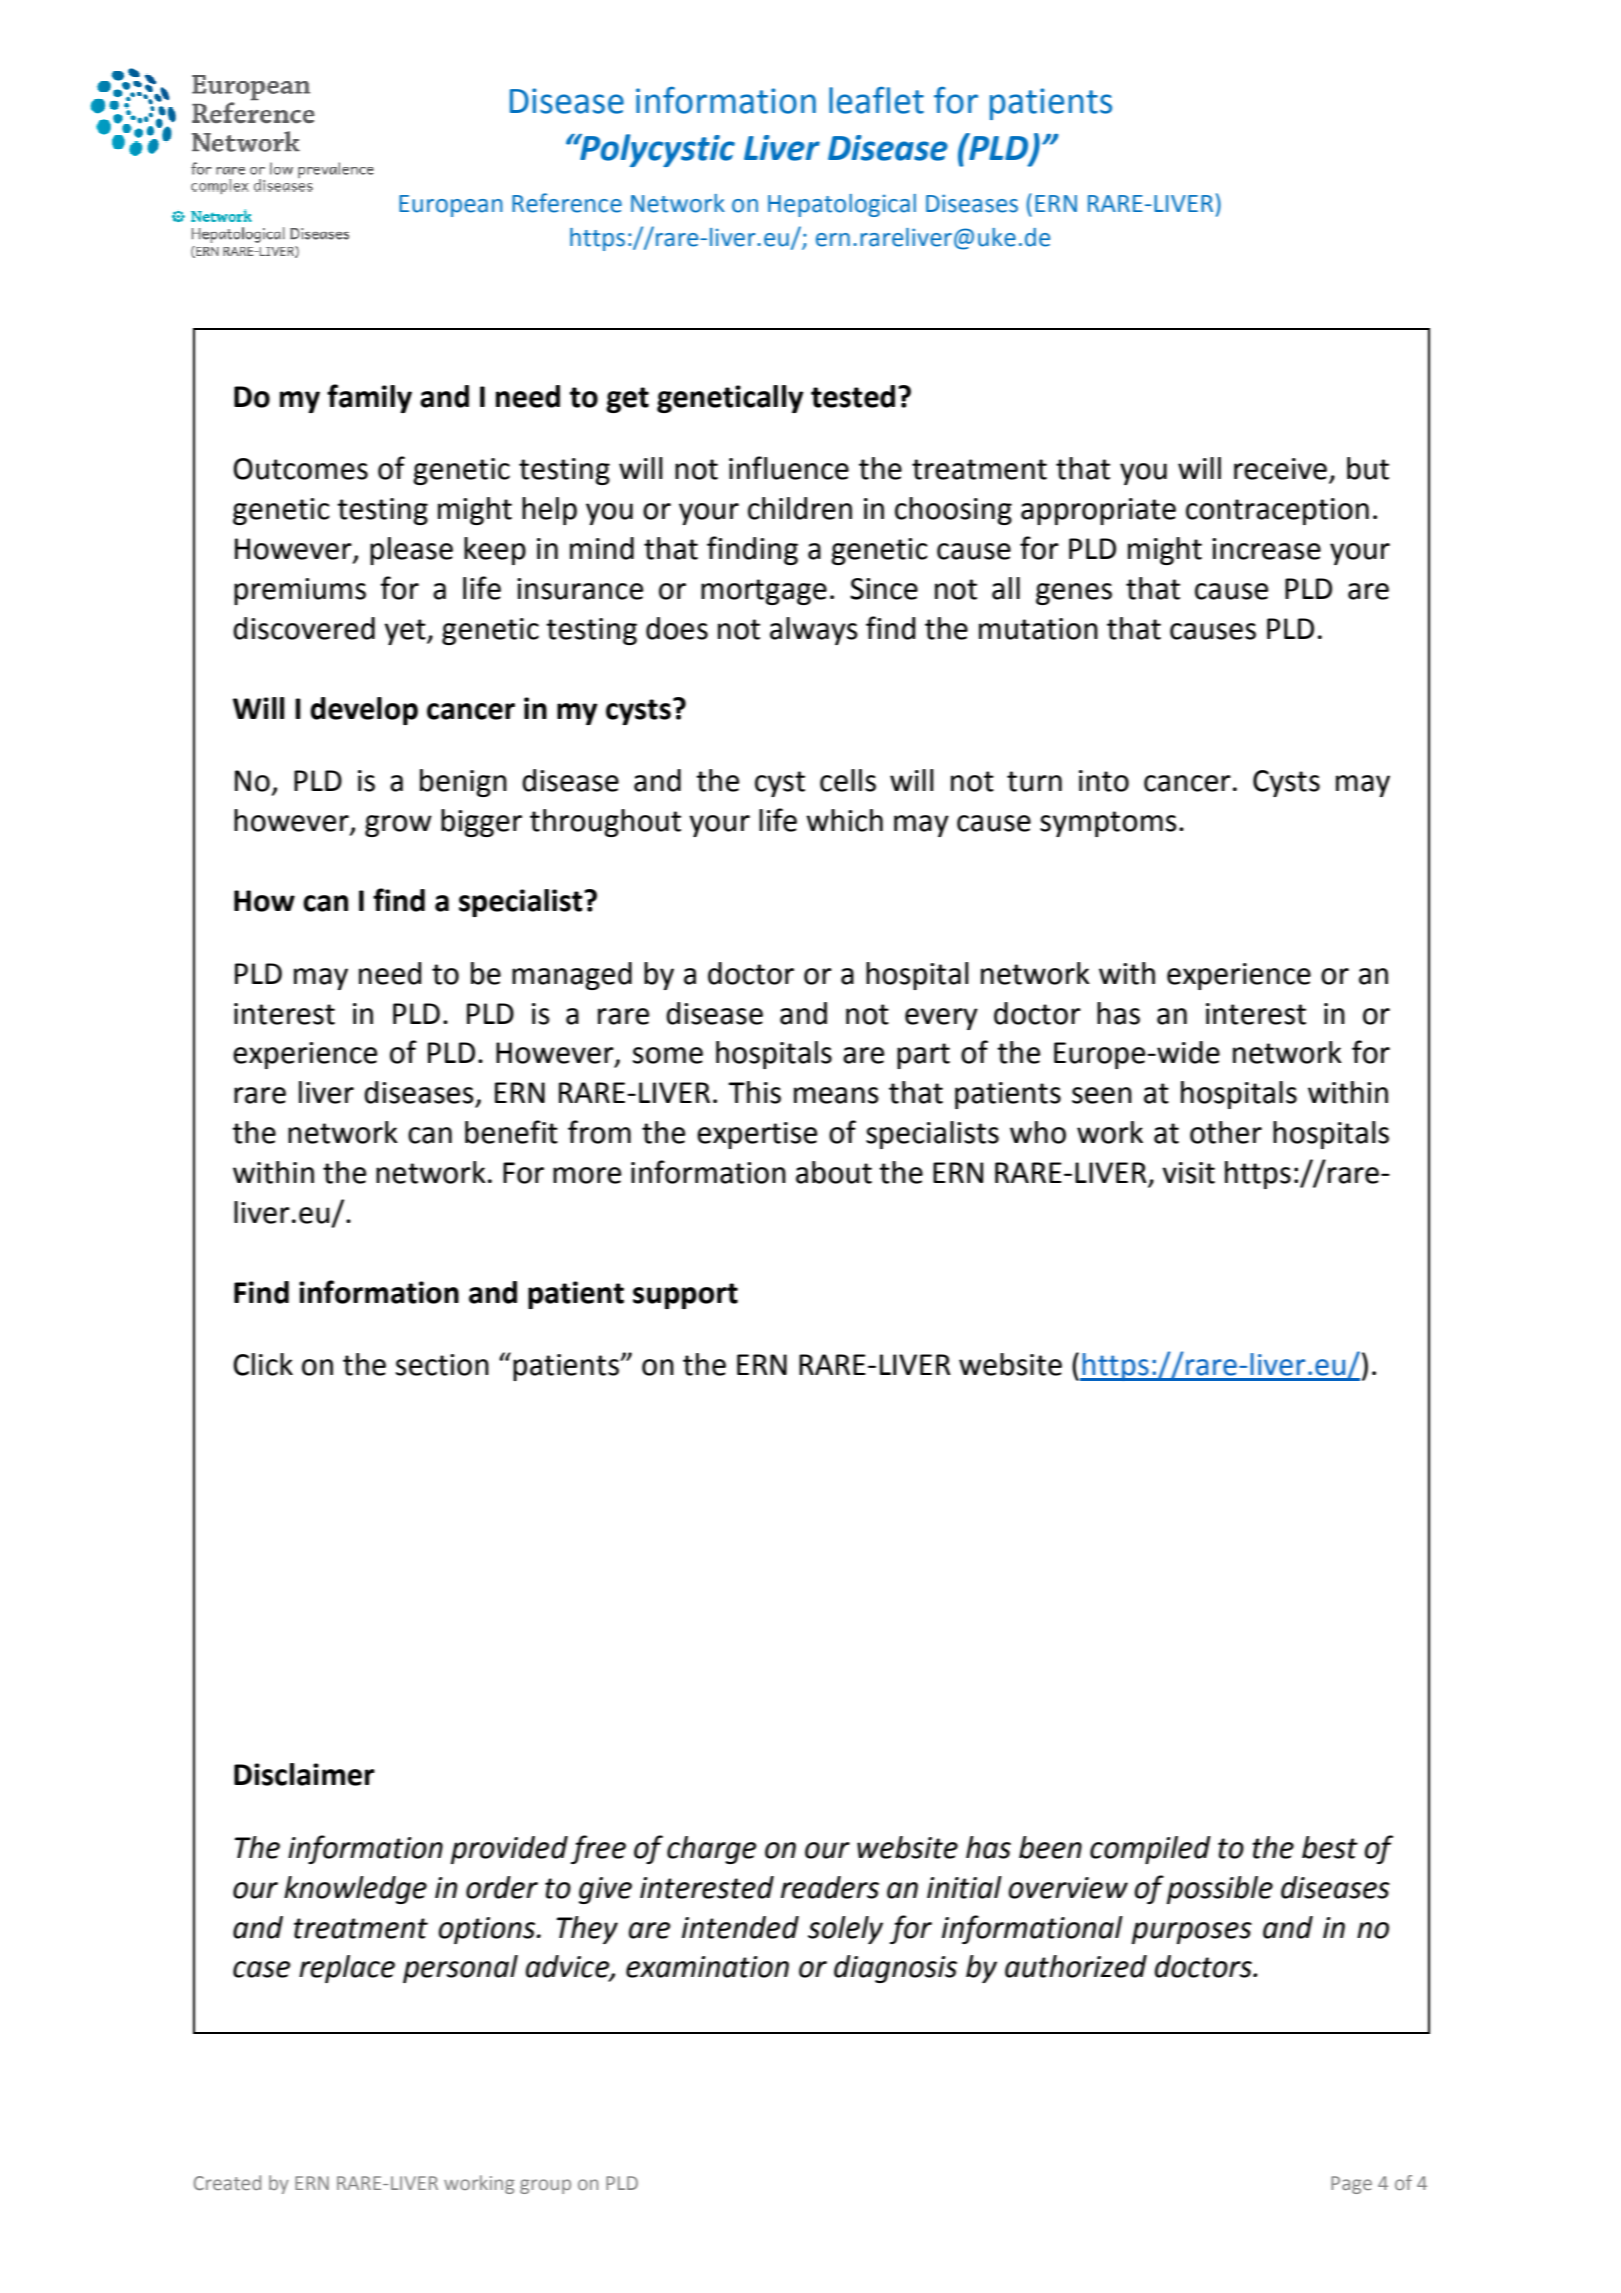 Image resolution: width=1621 pixels, height=2293 pixels. What do you see at coordinates (1108, 824) in the screenshot?
I see `symptoms` at bounding box center [1108, 824].
